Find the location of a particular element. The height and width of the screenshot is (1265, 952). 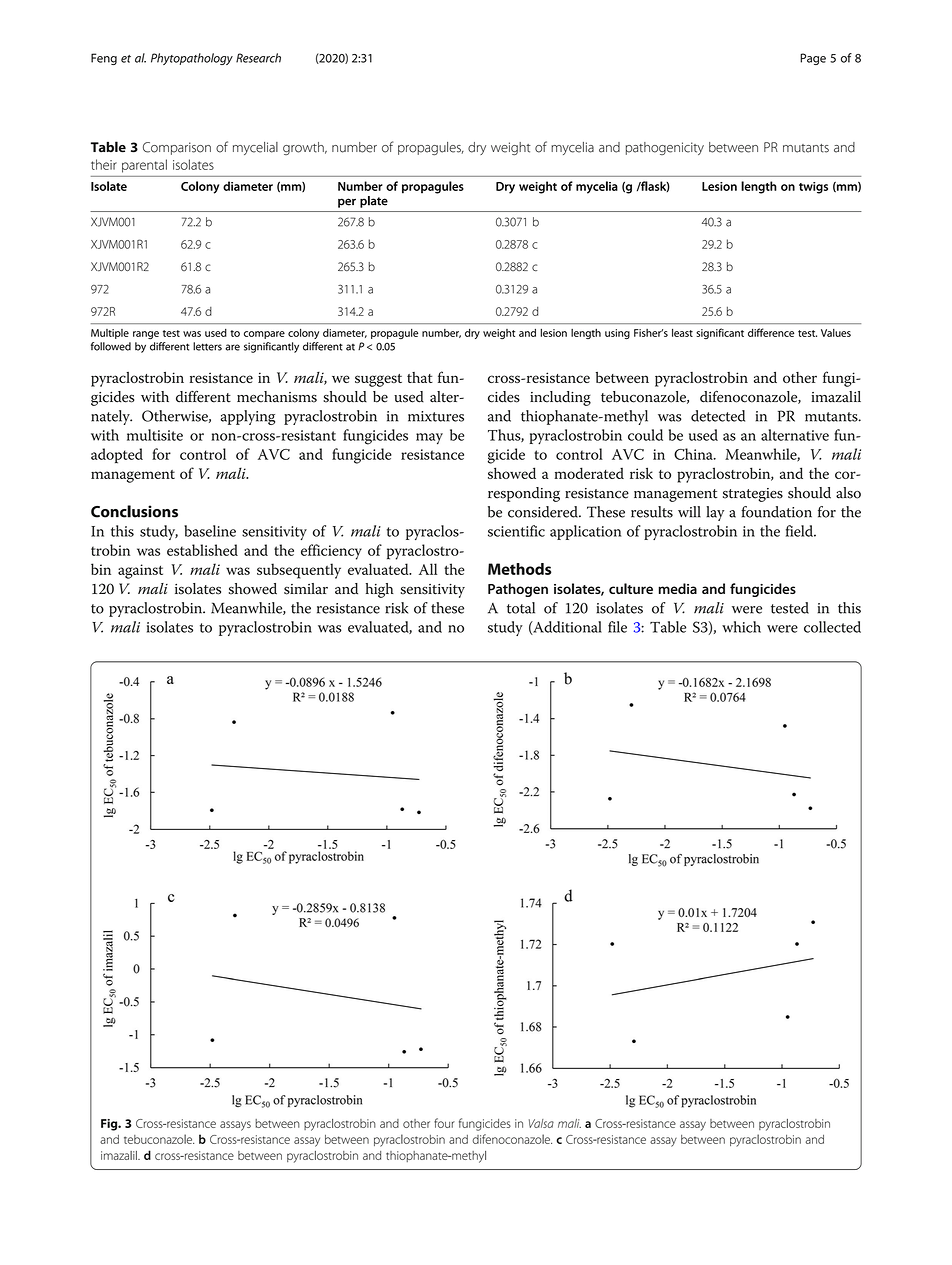

Page is located at coordinates (813, 59).
